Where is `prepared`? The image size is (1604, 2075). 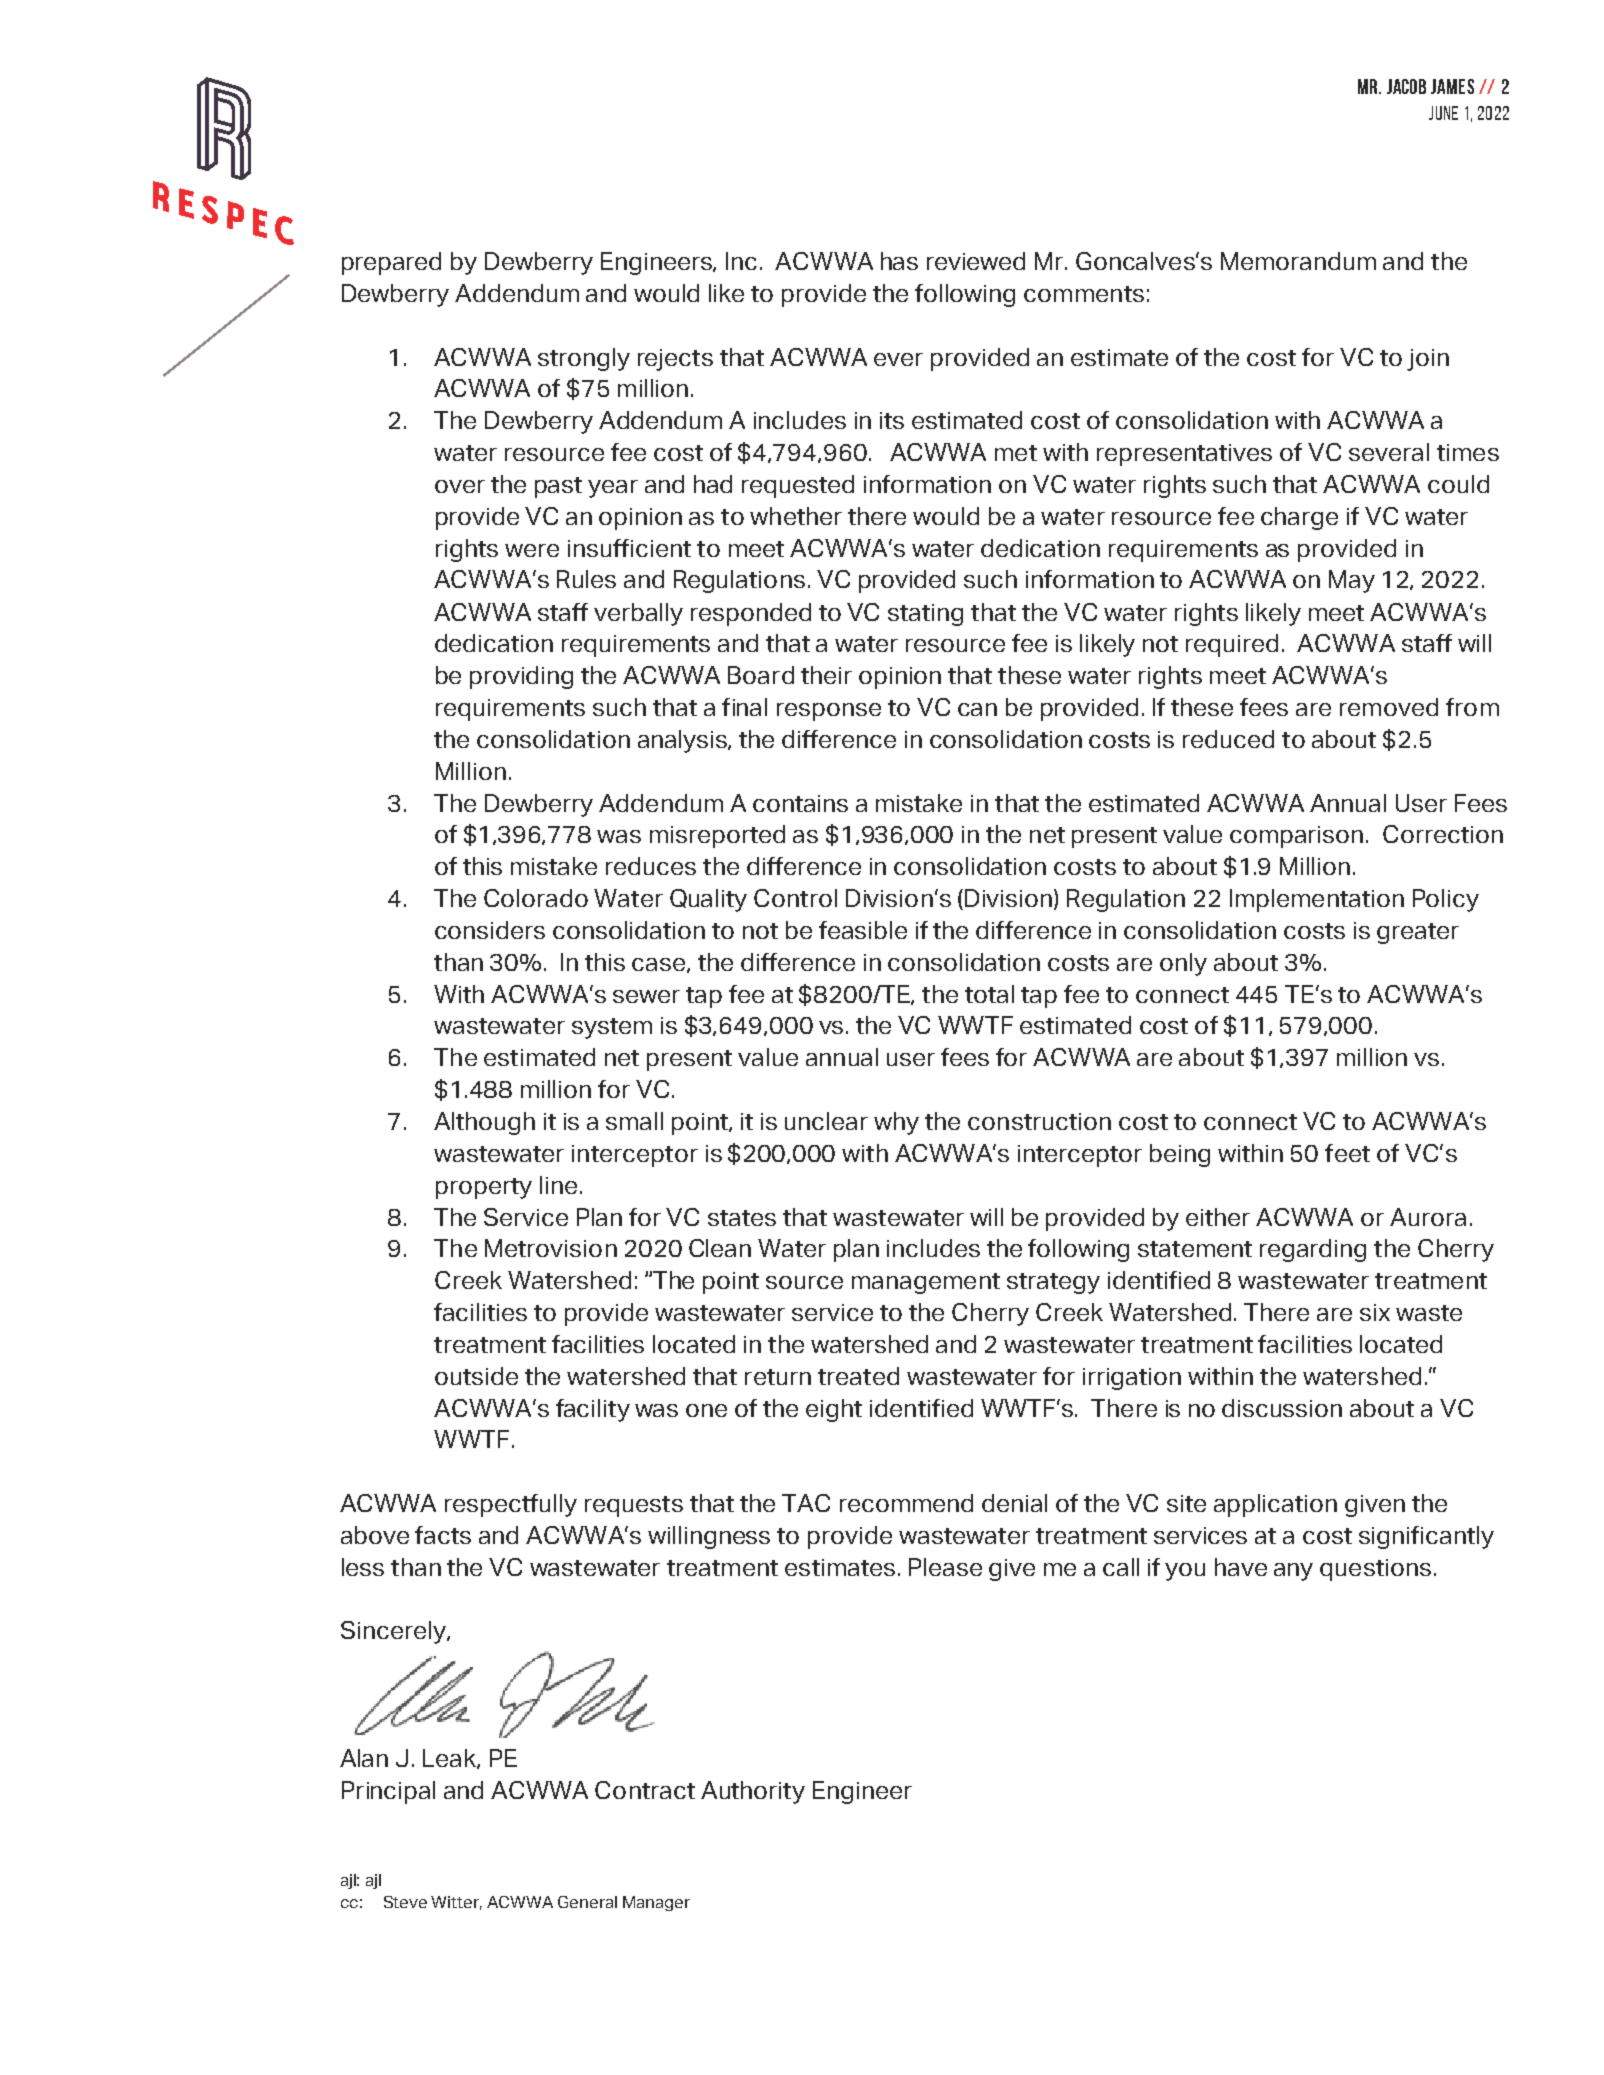 prepared is located at coordinates (391, 263).
